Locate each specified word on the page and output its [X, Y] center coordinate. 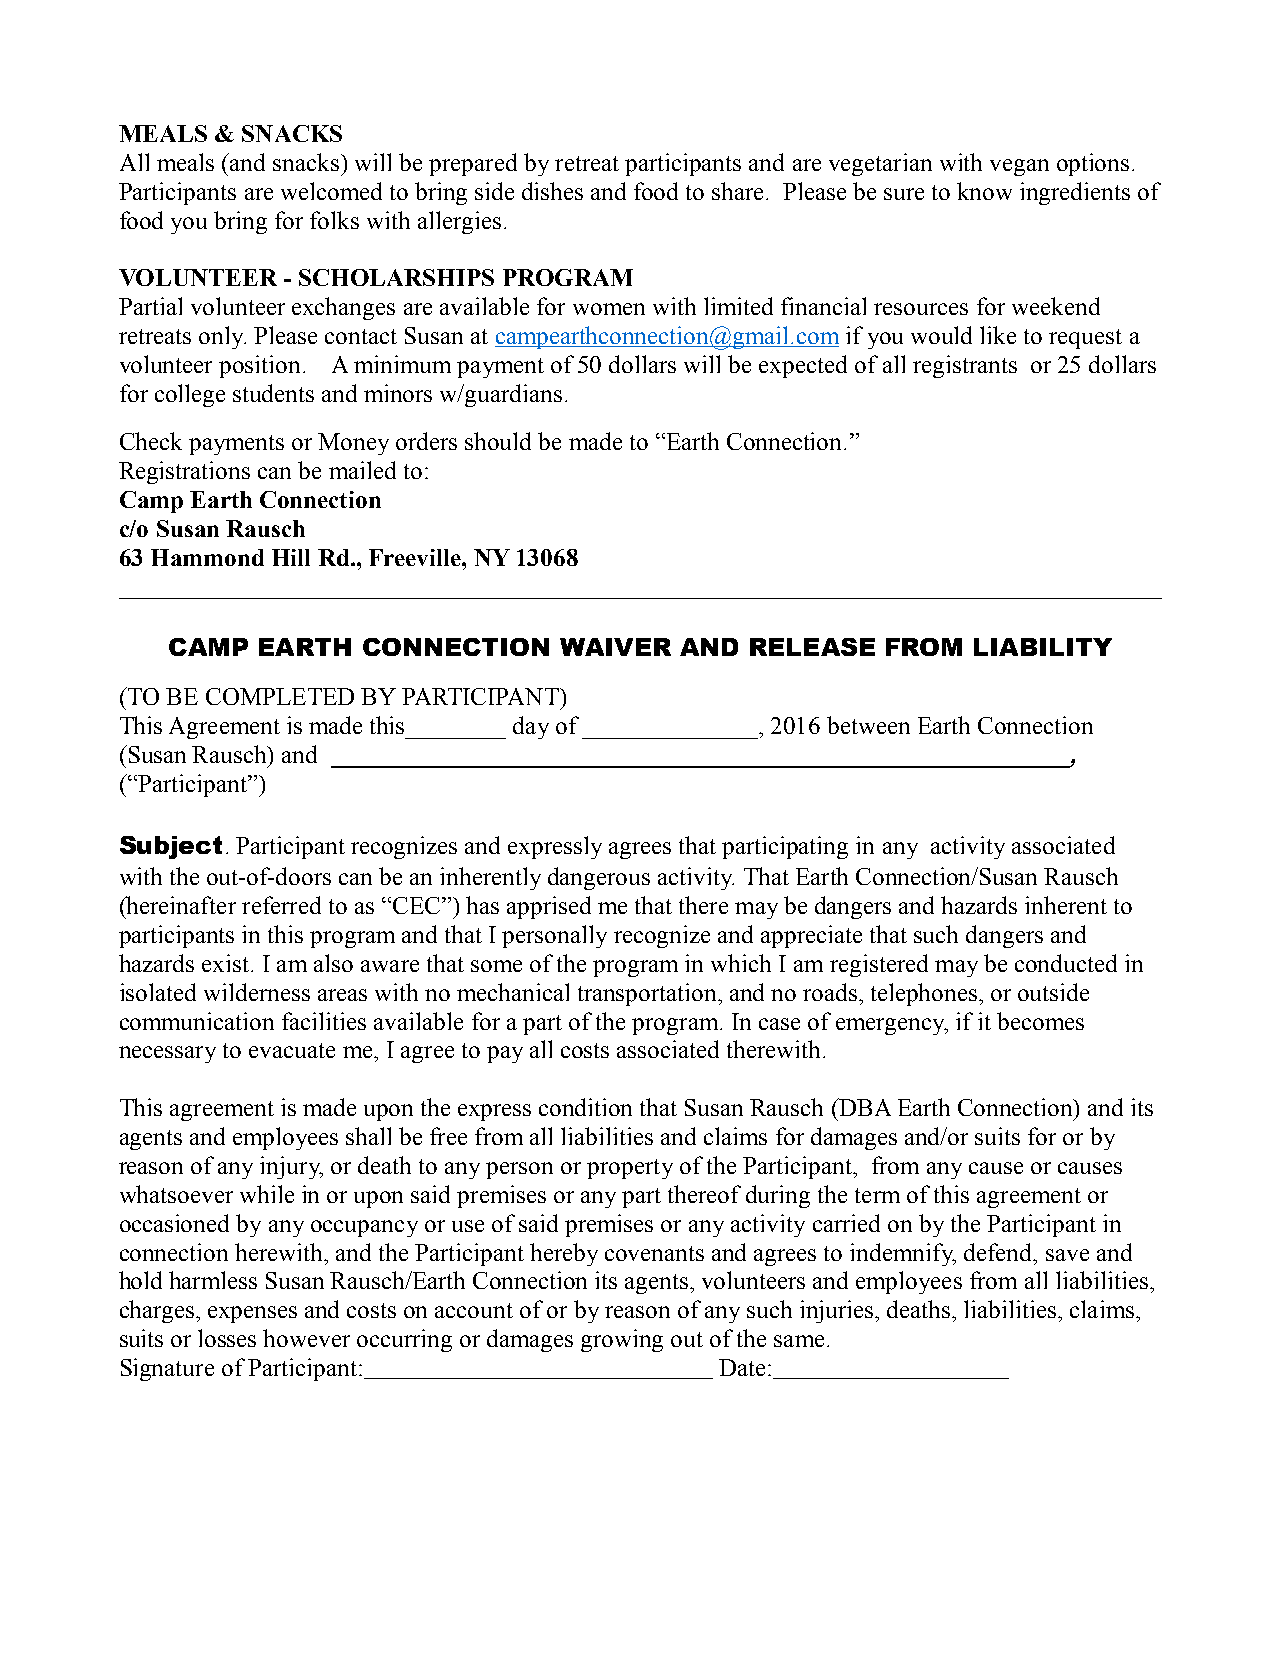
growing [622, 1340]
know [984, 191]
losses [227, 1338]
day [531, 727]
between [868, 725]
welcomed [331, 191]
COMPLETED [280, 696]
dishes [552, 191]
